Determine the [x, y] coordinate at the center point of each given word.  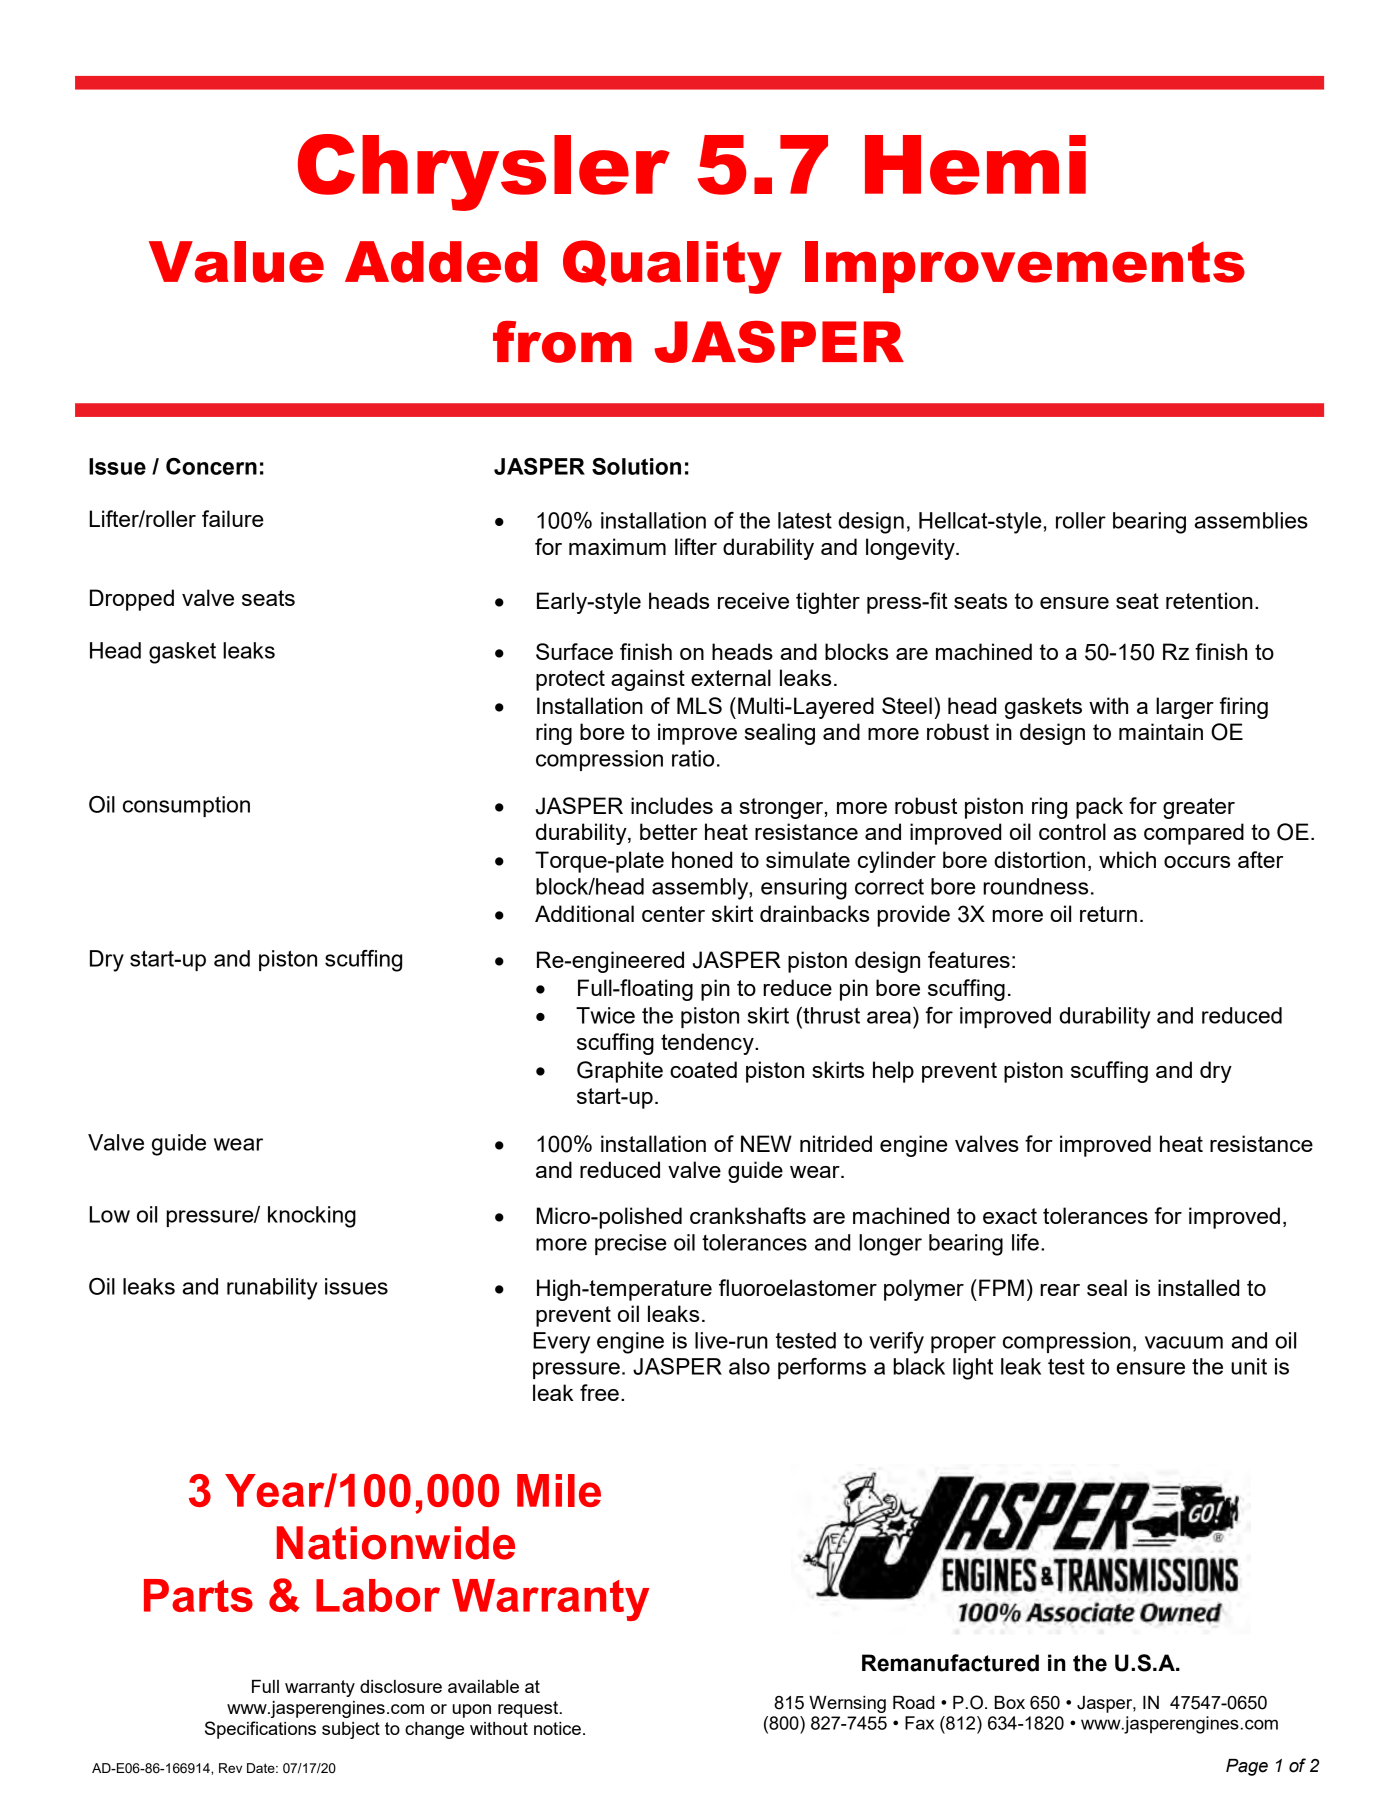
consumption [186, 806]
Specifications [260, 1730]
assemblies [1251, 520]
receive [753, 600]
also [749, 1366]
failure [232, 518]
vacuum [1184, 1342]
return [1108, 914]
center [673, 914]
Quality [672, 267]
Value [236, 262]
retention [1209, 600]
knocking [312, 1217]
